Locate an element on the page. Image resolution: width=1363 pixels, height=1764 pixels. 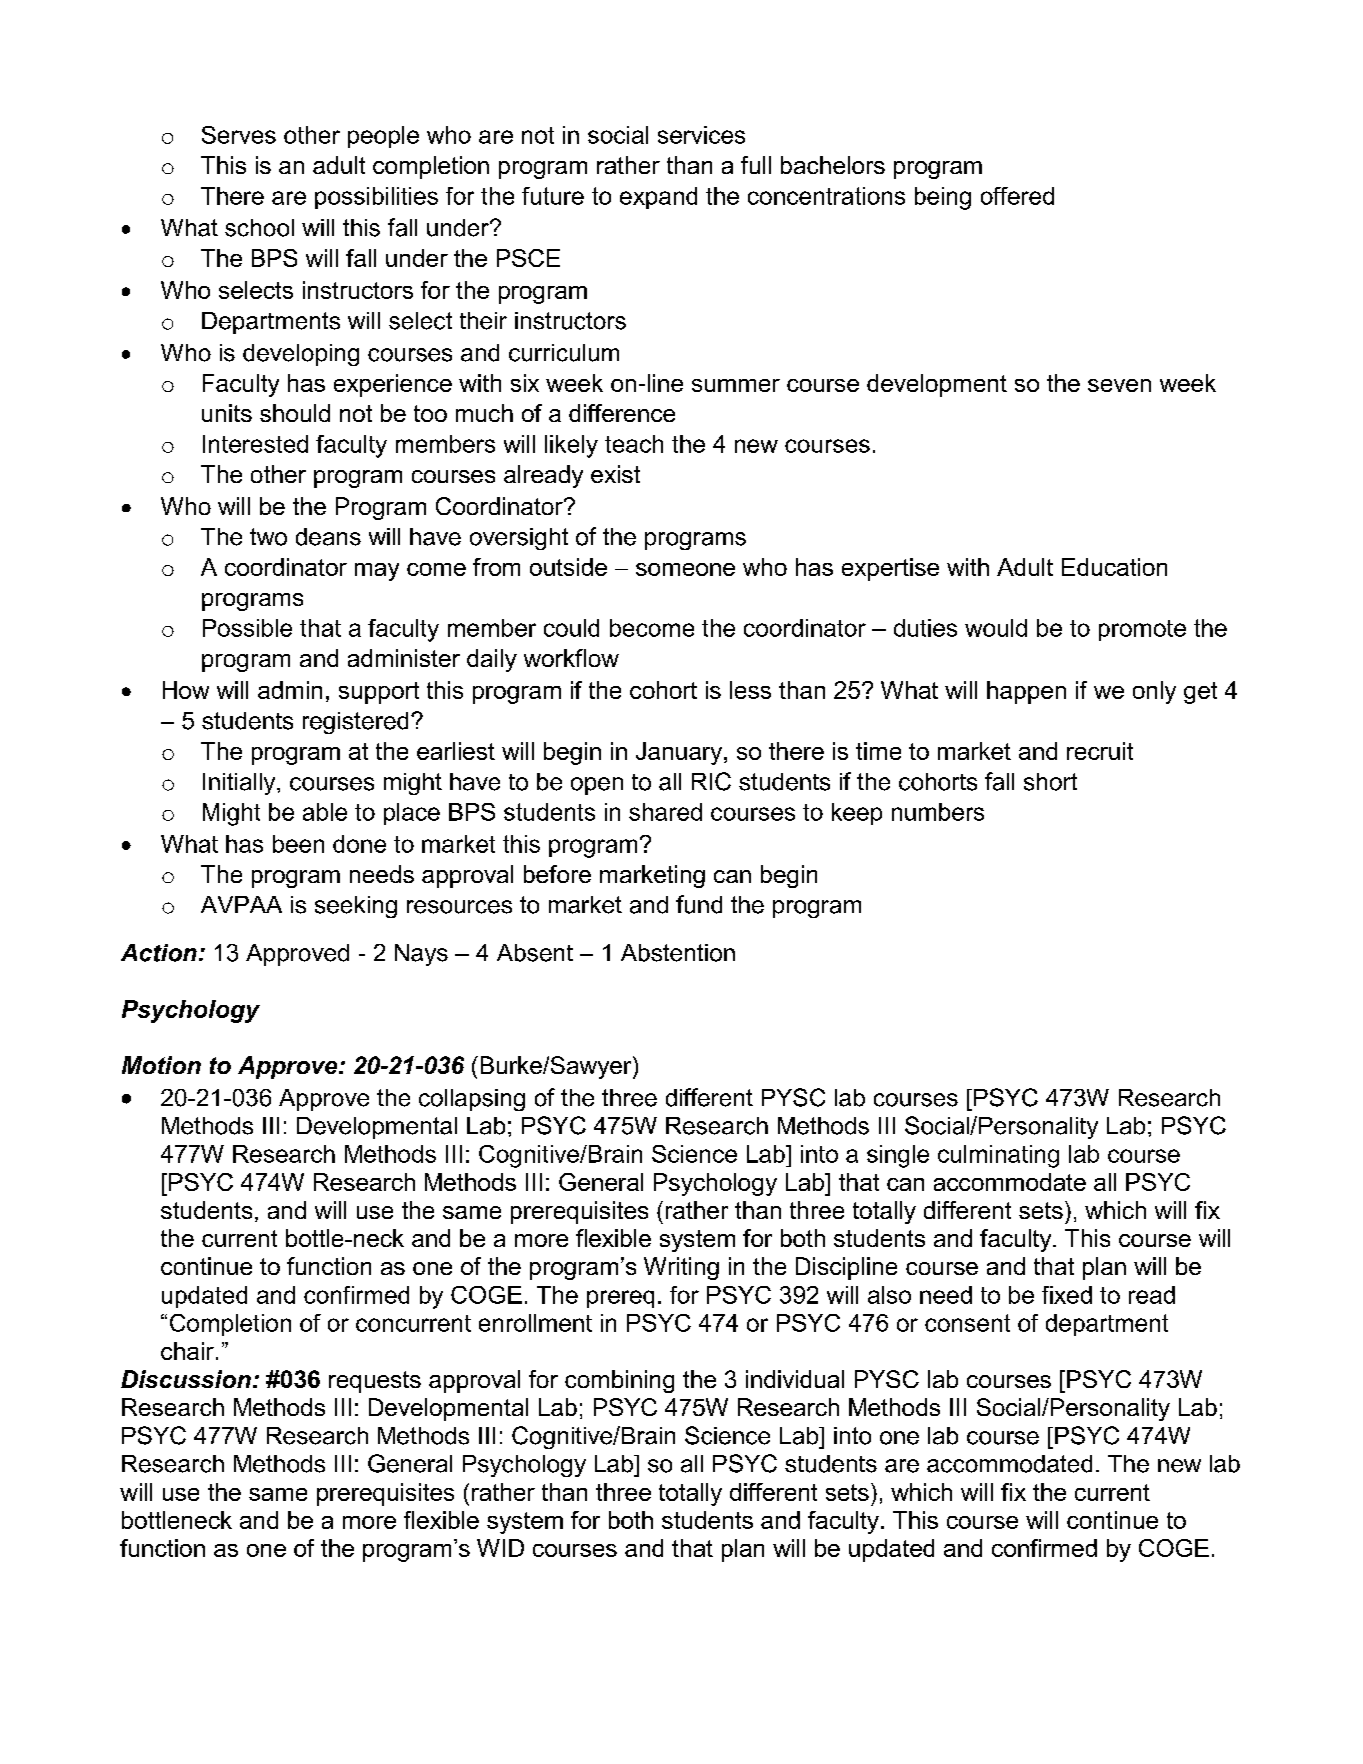
registered is located at coordinates (355, 723).
